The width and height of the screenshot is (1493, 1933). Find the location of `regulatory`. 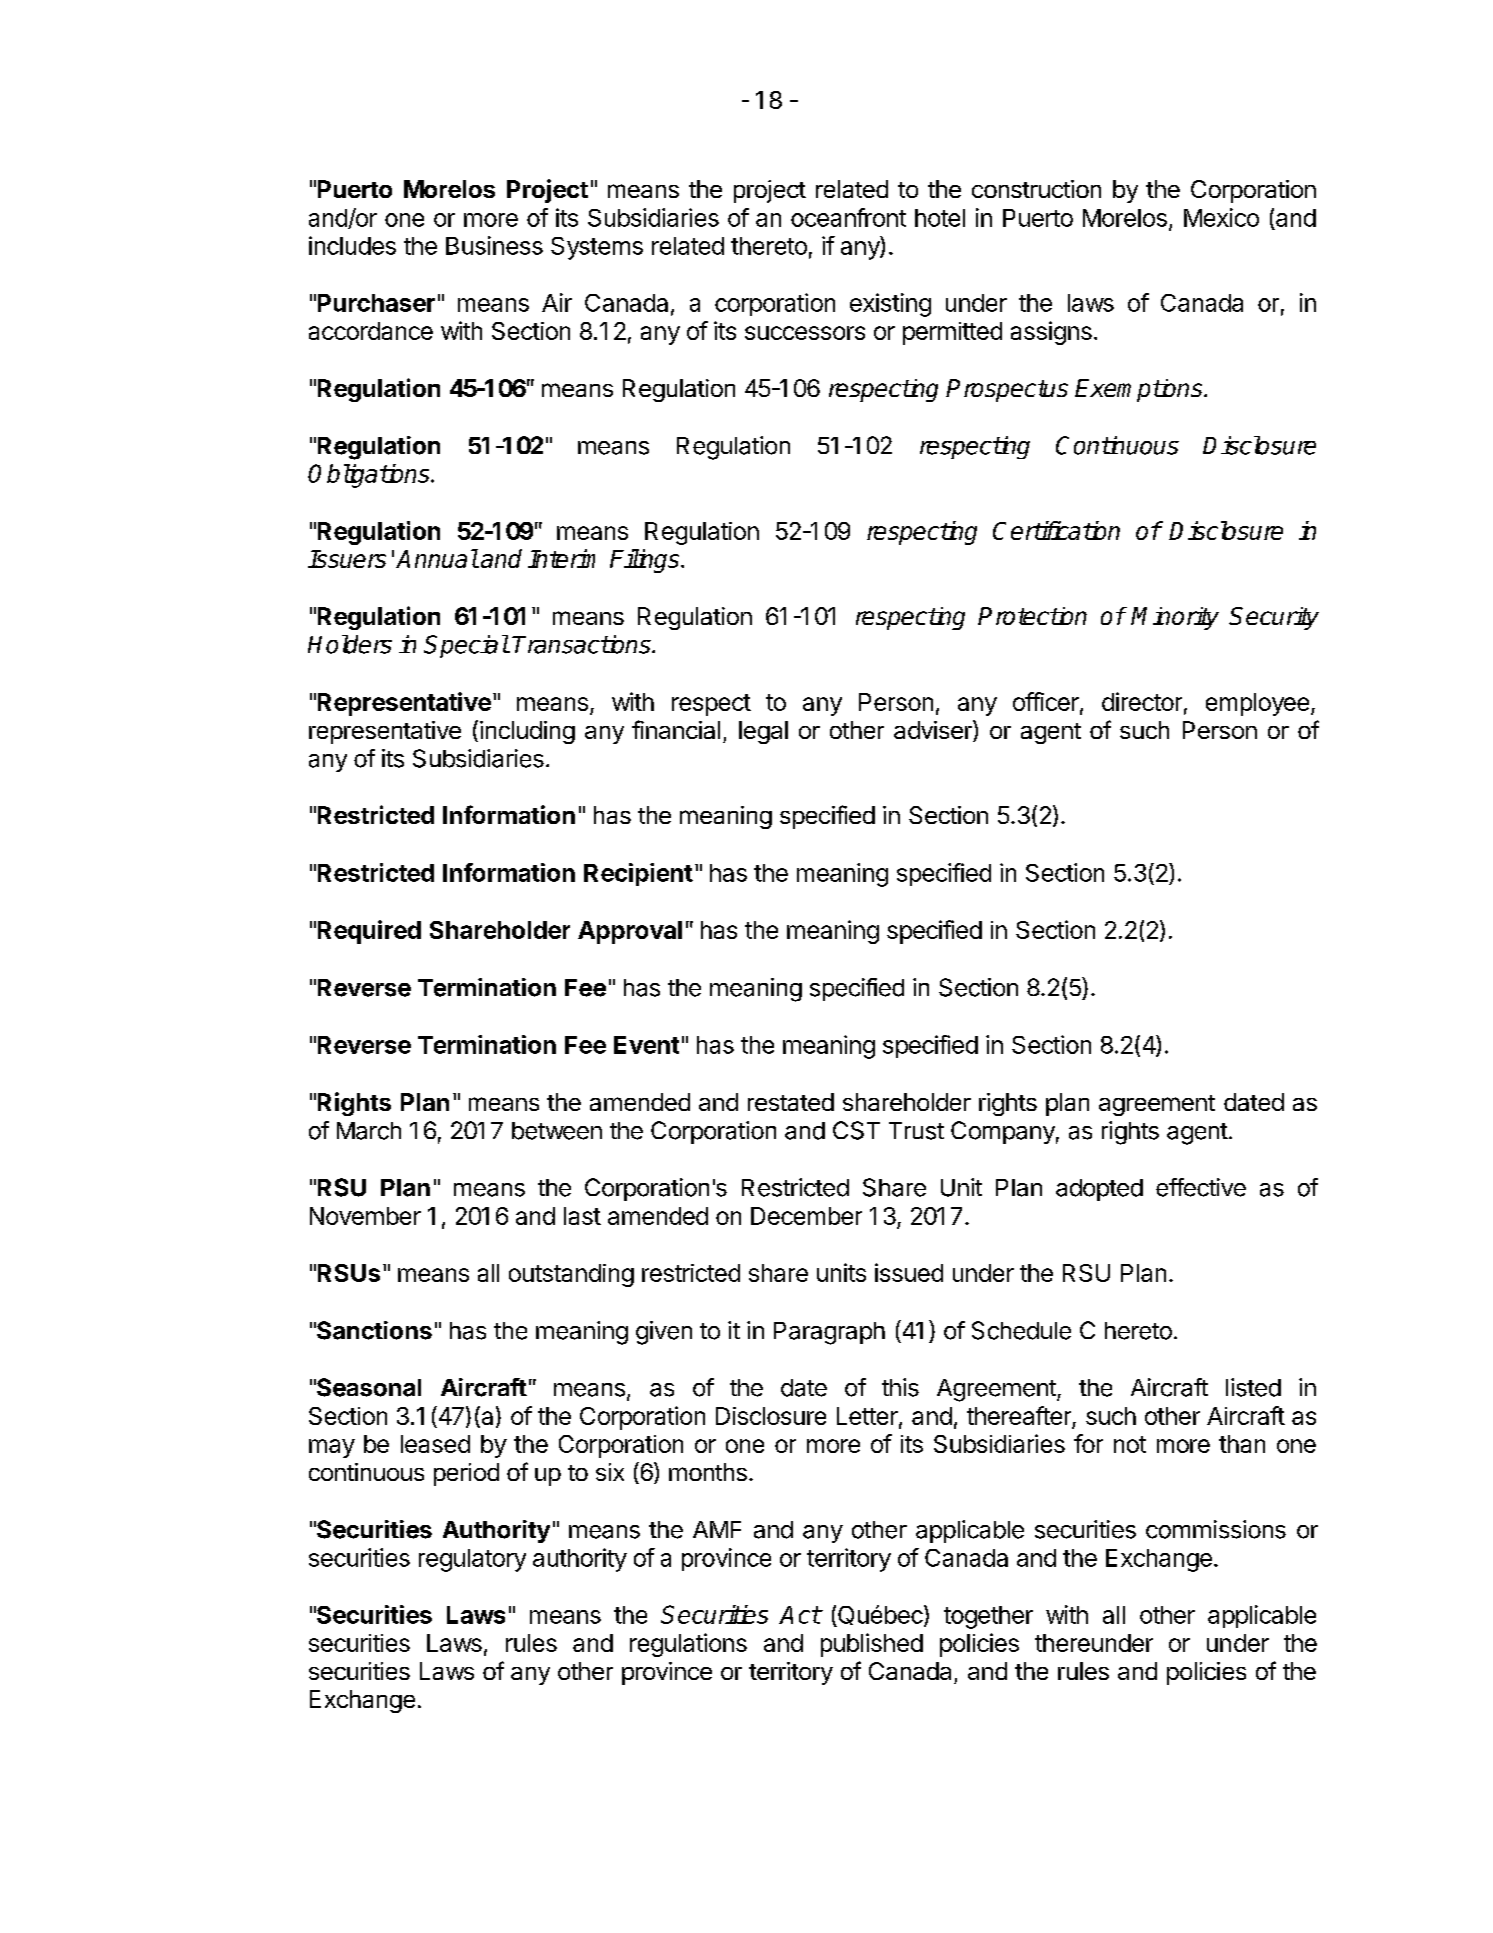

regulatory is located at coordinates (472, 1560).
